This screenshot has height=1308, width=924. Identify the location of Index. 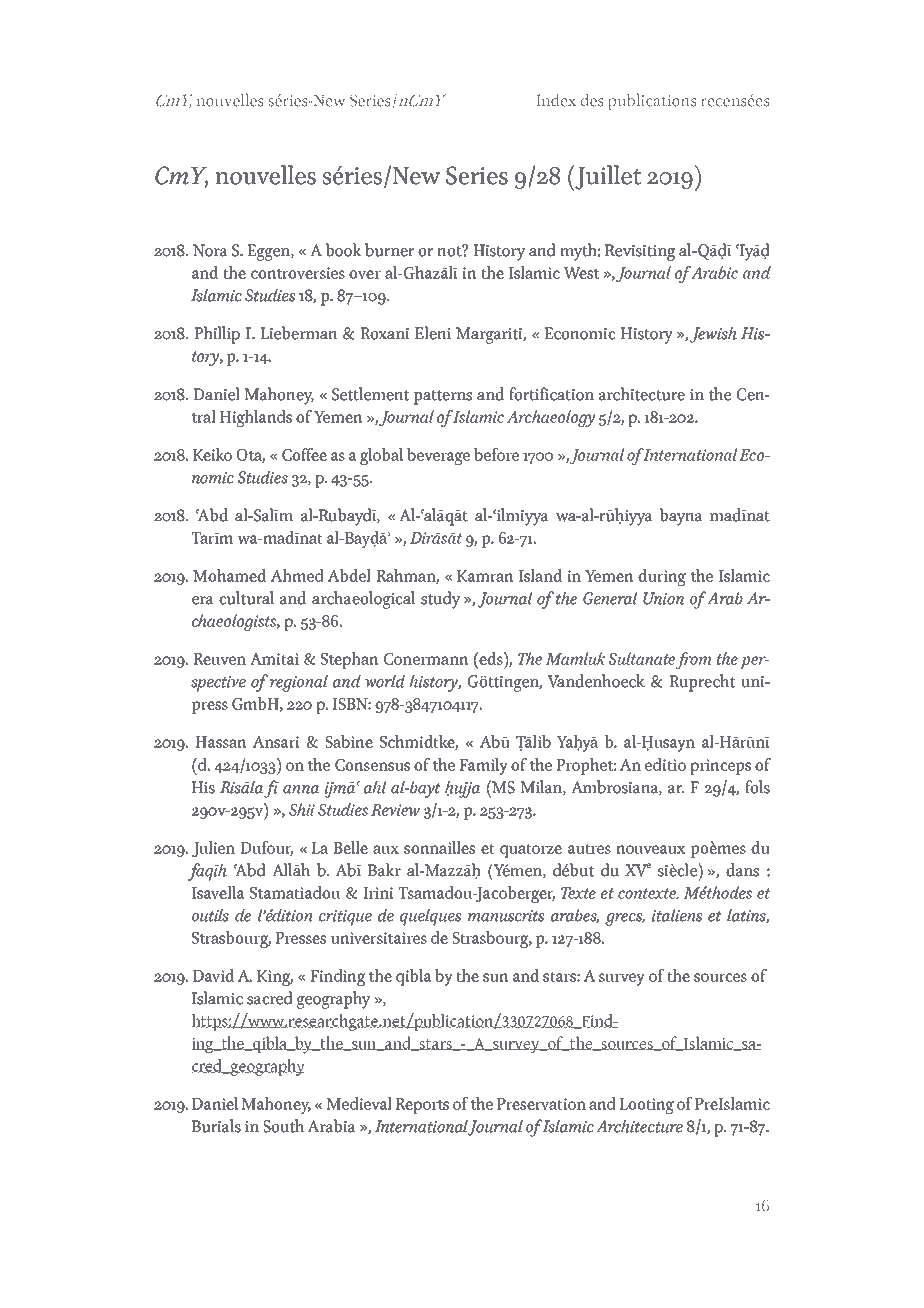
(556, 100).
